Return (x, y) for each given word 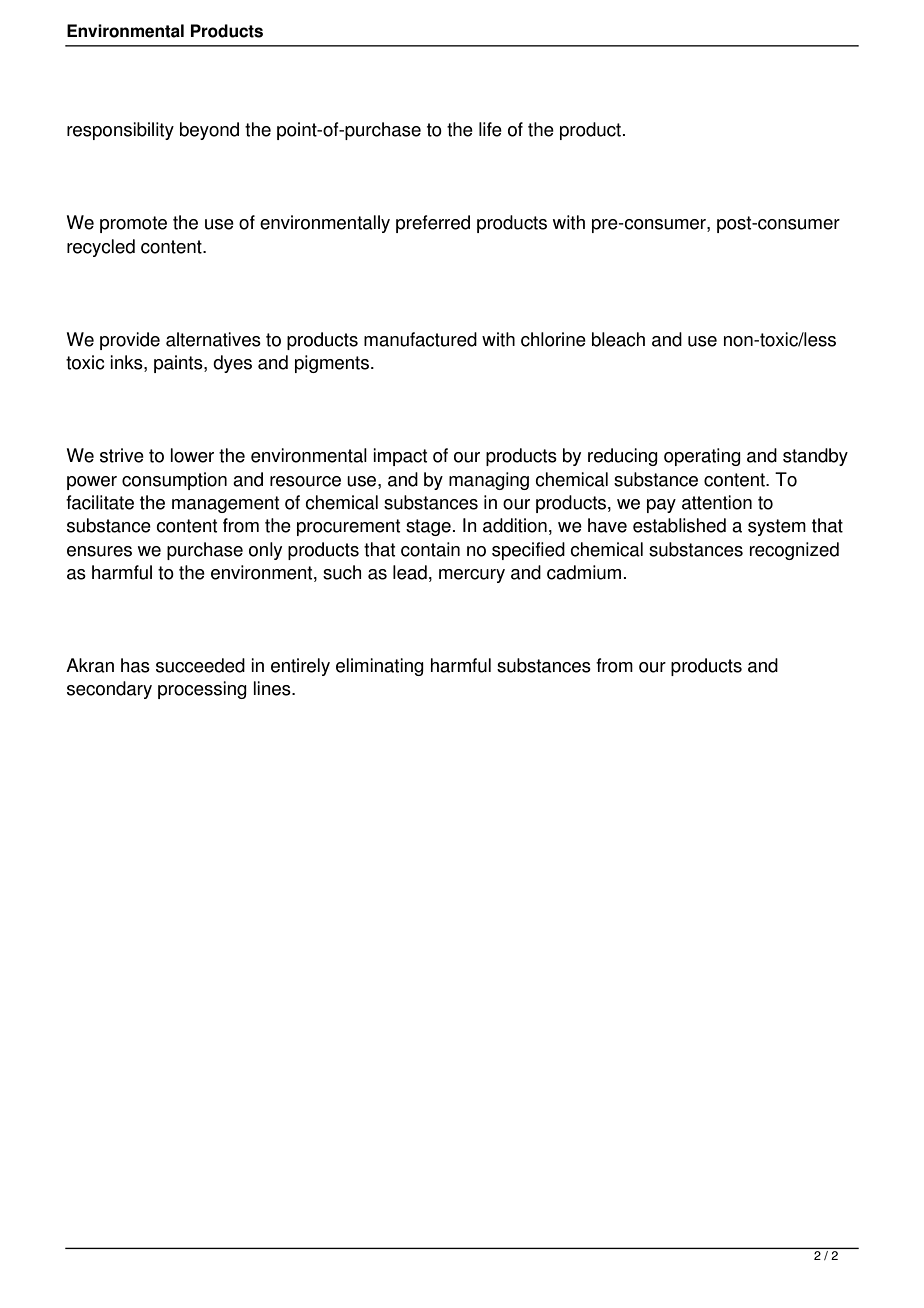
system (777, 527)
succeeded (200, 665)
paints (179, 364)
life (490, 129)
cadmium (584, 572)
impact (400, 457)
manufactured (420, 339)
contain (430, 549)
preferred (433, 224)
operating (702, 457)
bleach (618, 339)
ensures (99, 551)
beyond (209, 131)
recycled (101, 248)
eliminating (380, 667)
